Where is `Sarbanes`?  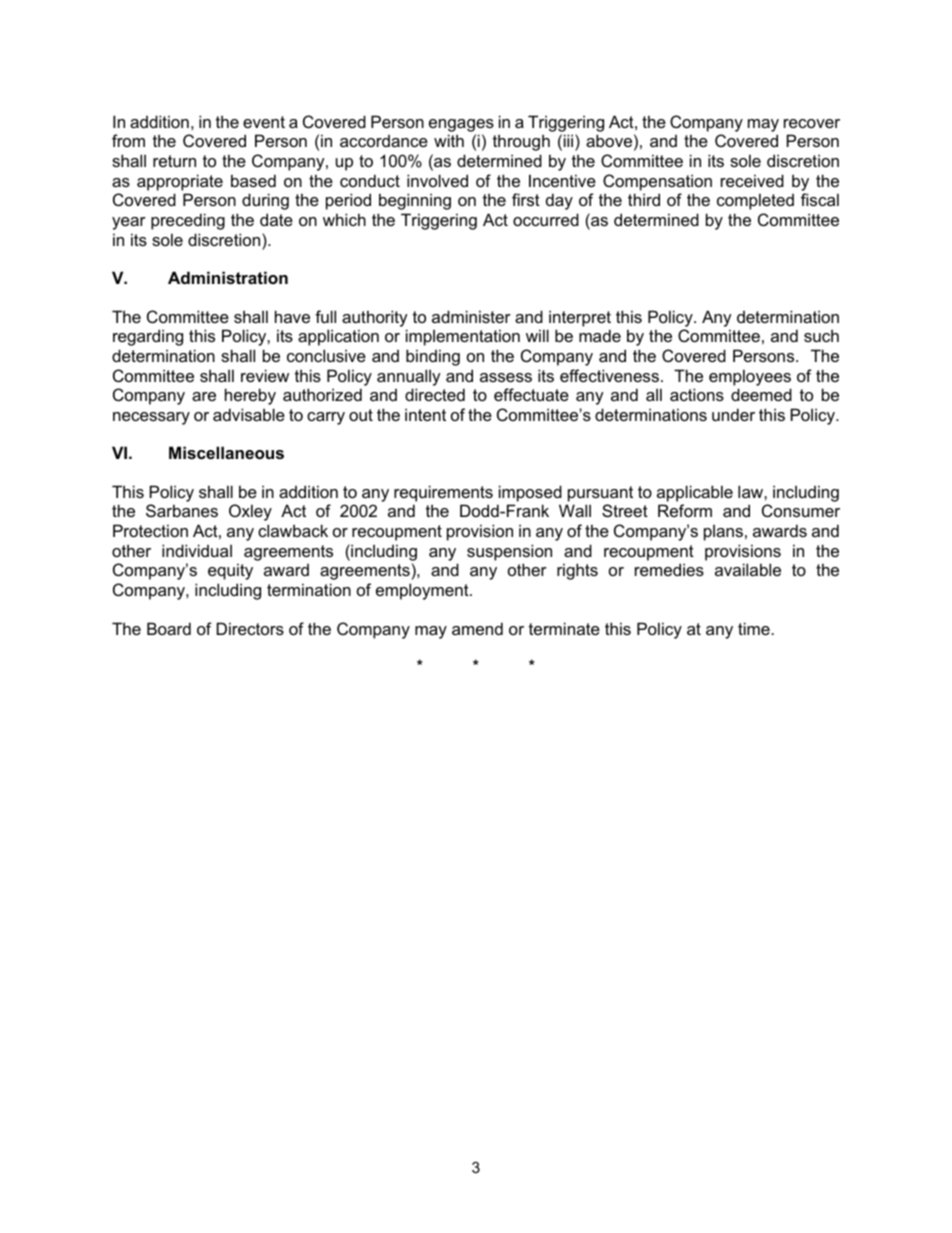 Sarbanes is located at coordinates (182, 510).
